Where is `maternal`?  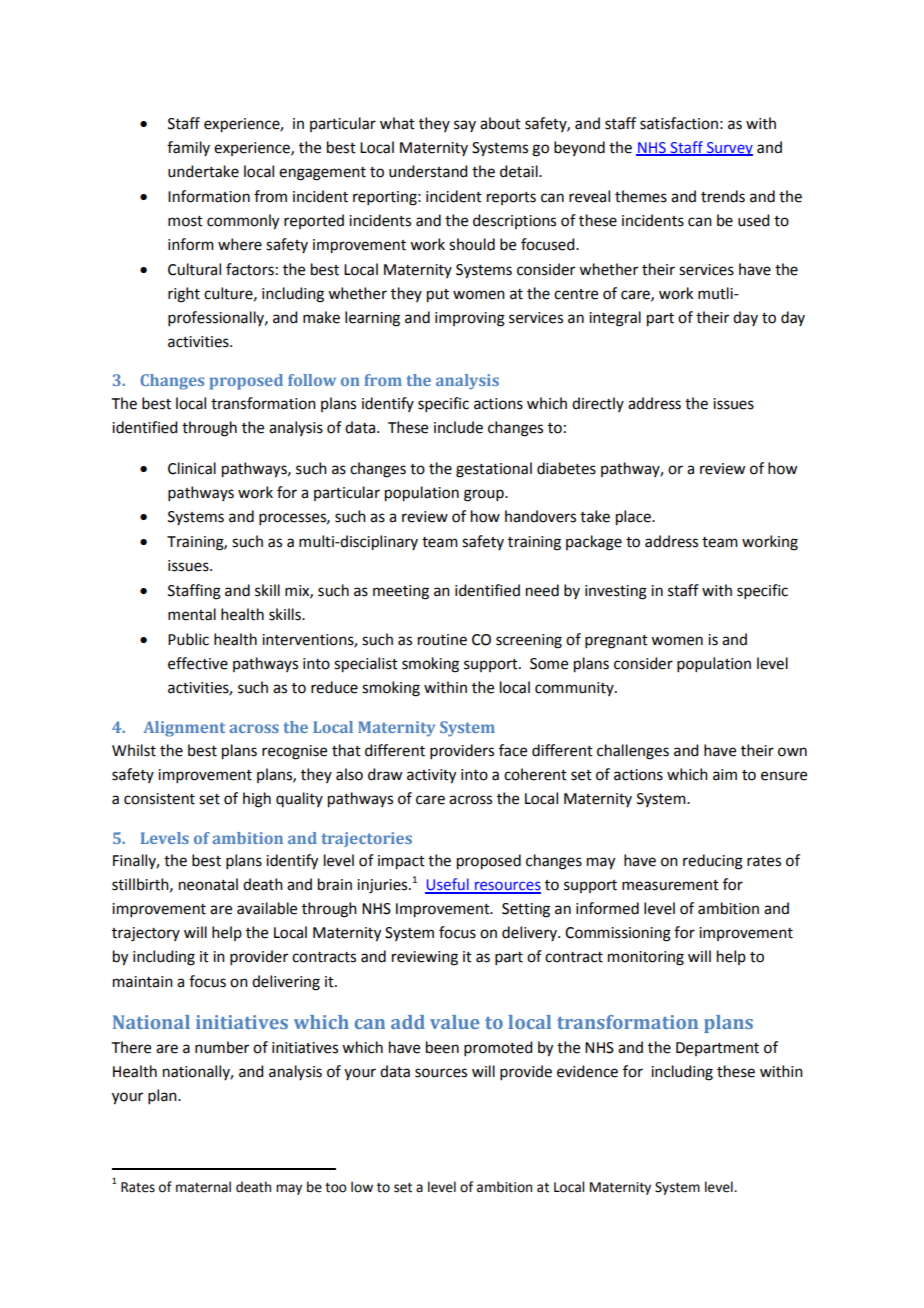
maternal is located at coordinates (203, 1187).
